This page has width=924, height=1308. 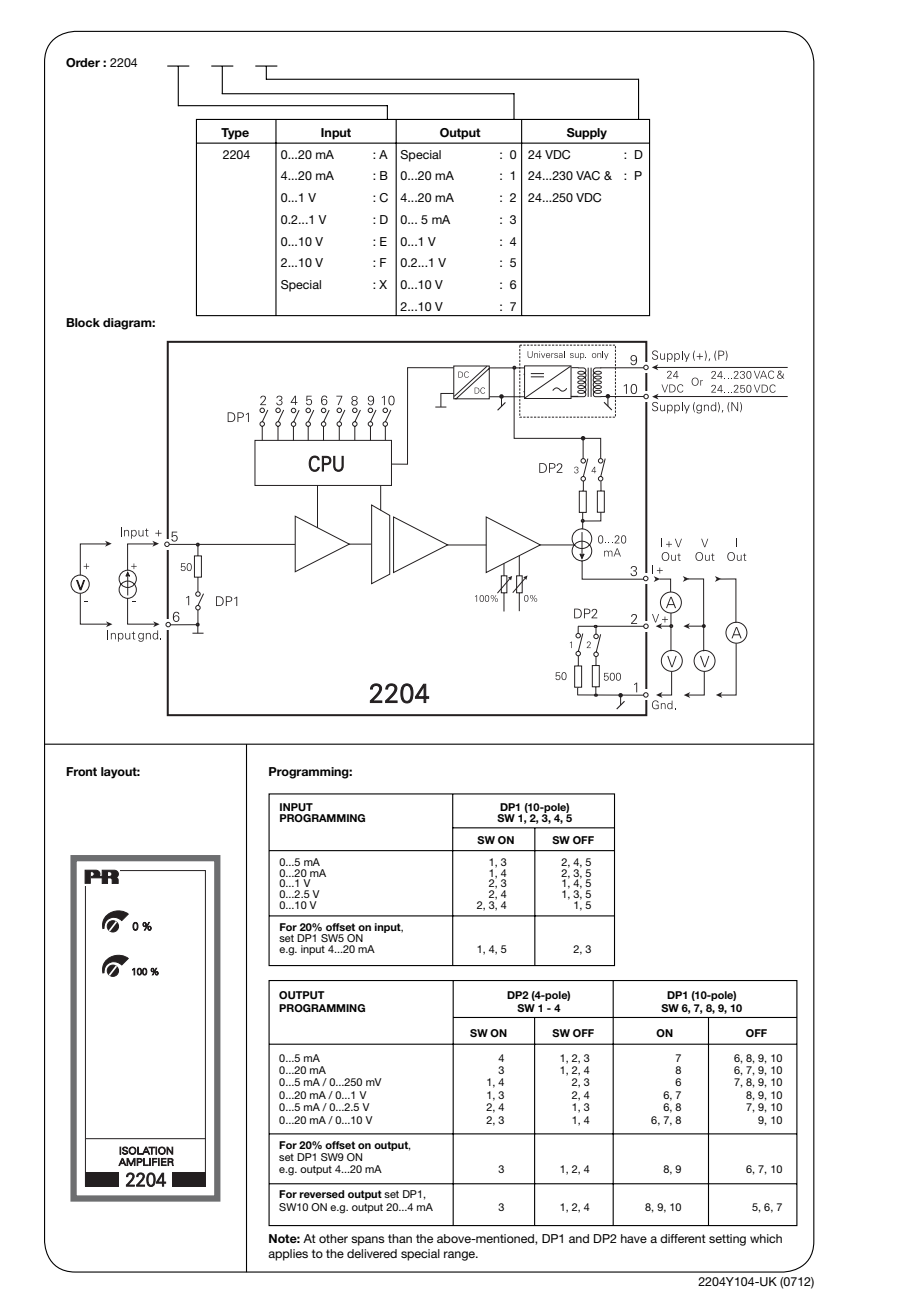 I want to click on Block, so click(x=83, y=322).
